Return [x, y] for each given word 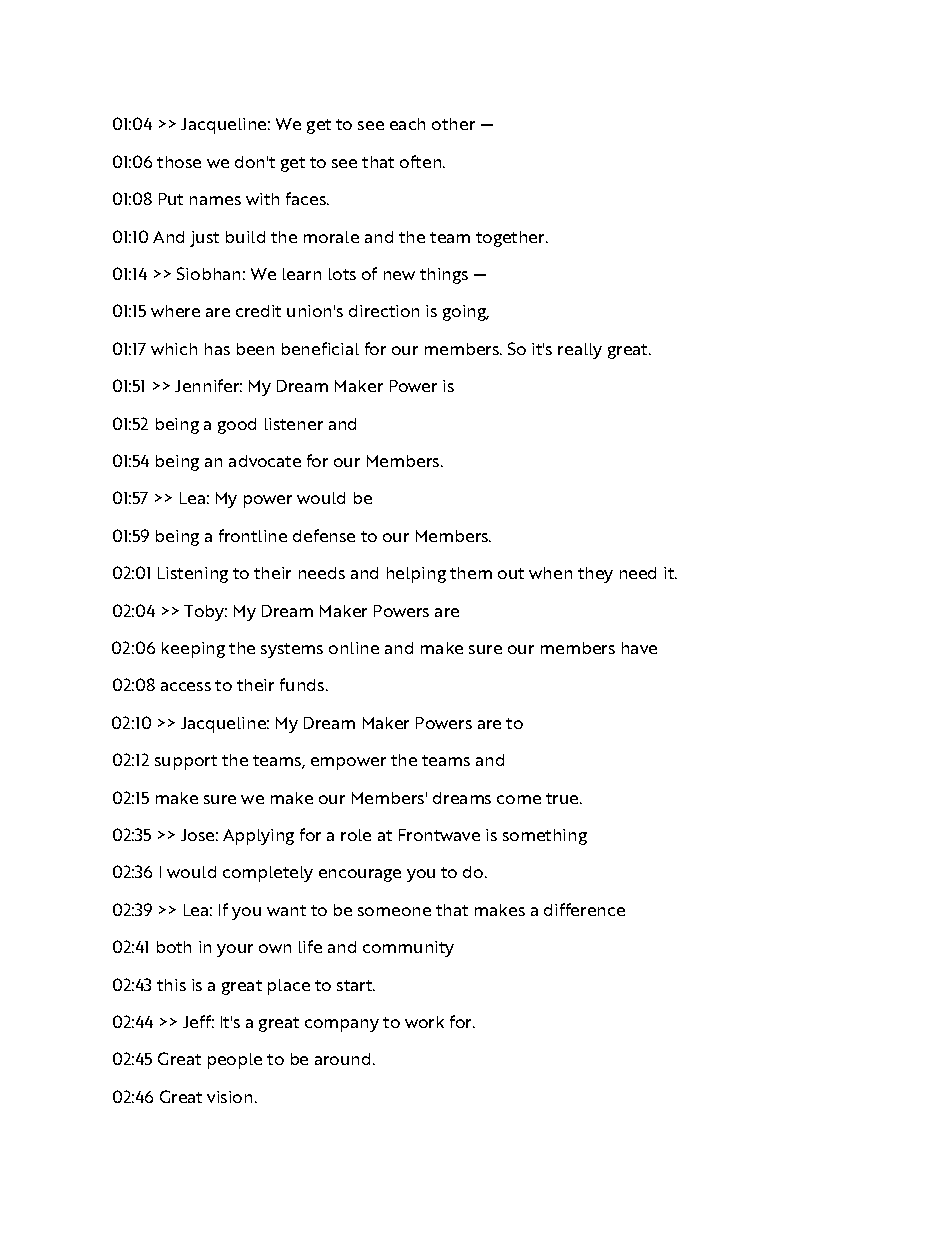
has [217, 349]
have [639, 648]
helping [416, 575]
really [580, 351]
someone [394, 911]
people [235, 1061]
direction [384, 311]
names [215, 200]
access [186, 686]
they [595, 575]
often [422, 161]
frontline [253, 535]
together [511, 239]
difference [584, 909]
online [354, 648]
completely [268, 874]
